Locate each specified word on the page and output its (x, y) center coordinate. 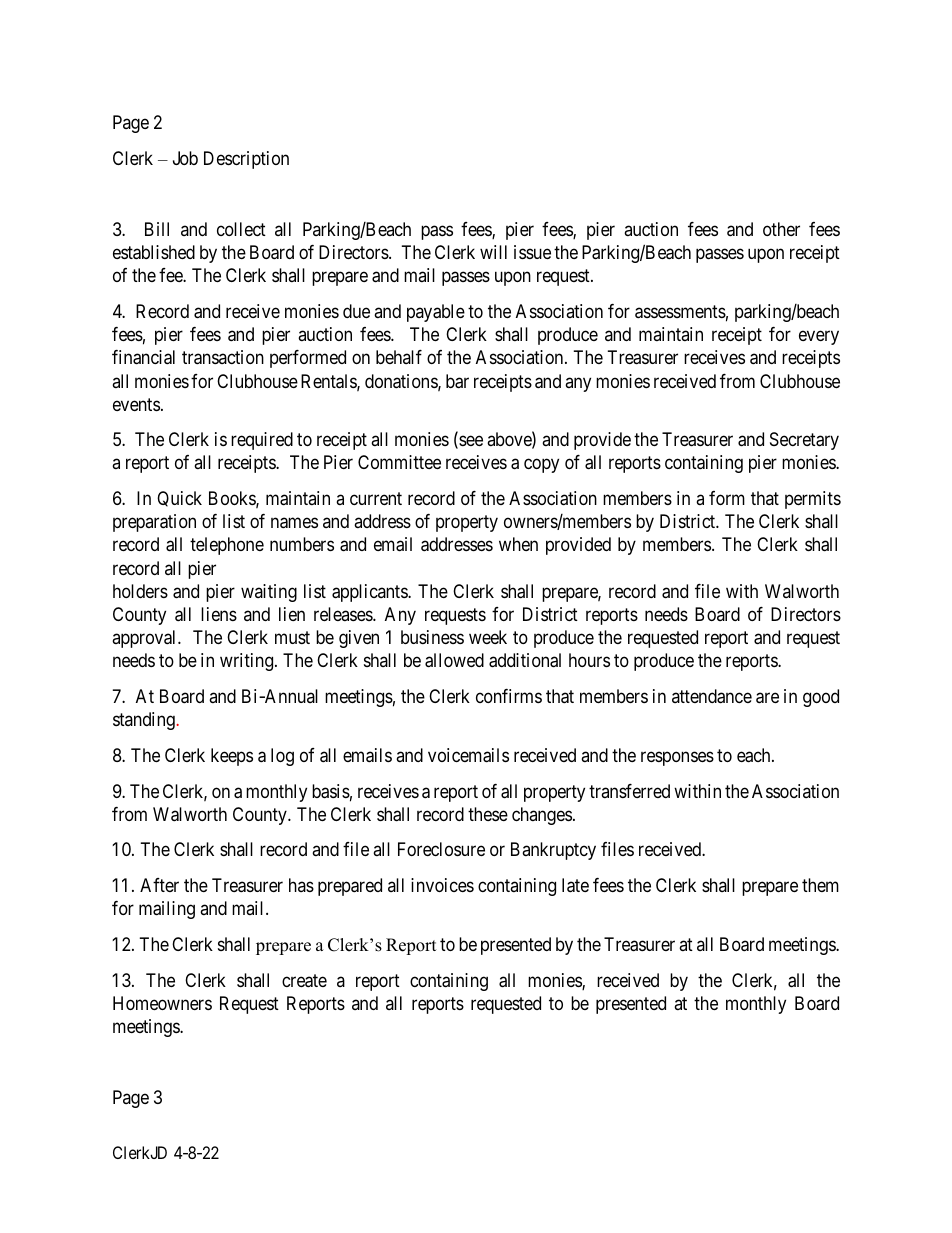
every (819, 337)
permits (813, 500)
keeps (232, 757)
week (488, 637)
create (304, 981)
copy (541, 466)
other (781, 229)
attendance (712, 696)
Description (246, 160)
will (493, 252)
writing (248, 662)
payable (436, 313)
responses (677, 758)
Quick (179, 499)
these (488, 814)
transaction (223, 357)
